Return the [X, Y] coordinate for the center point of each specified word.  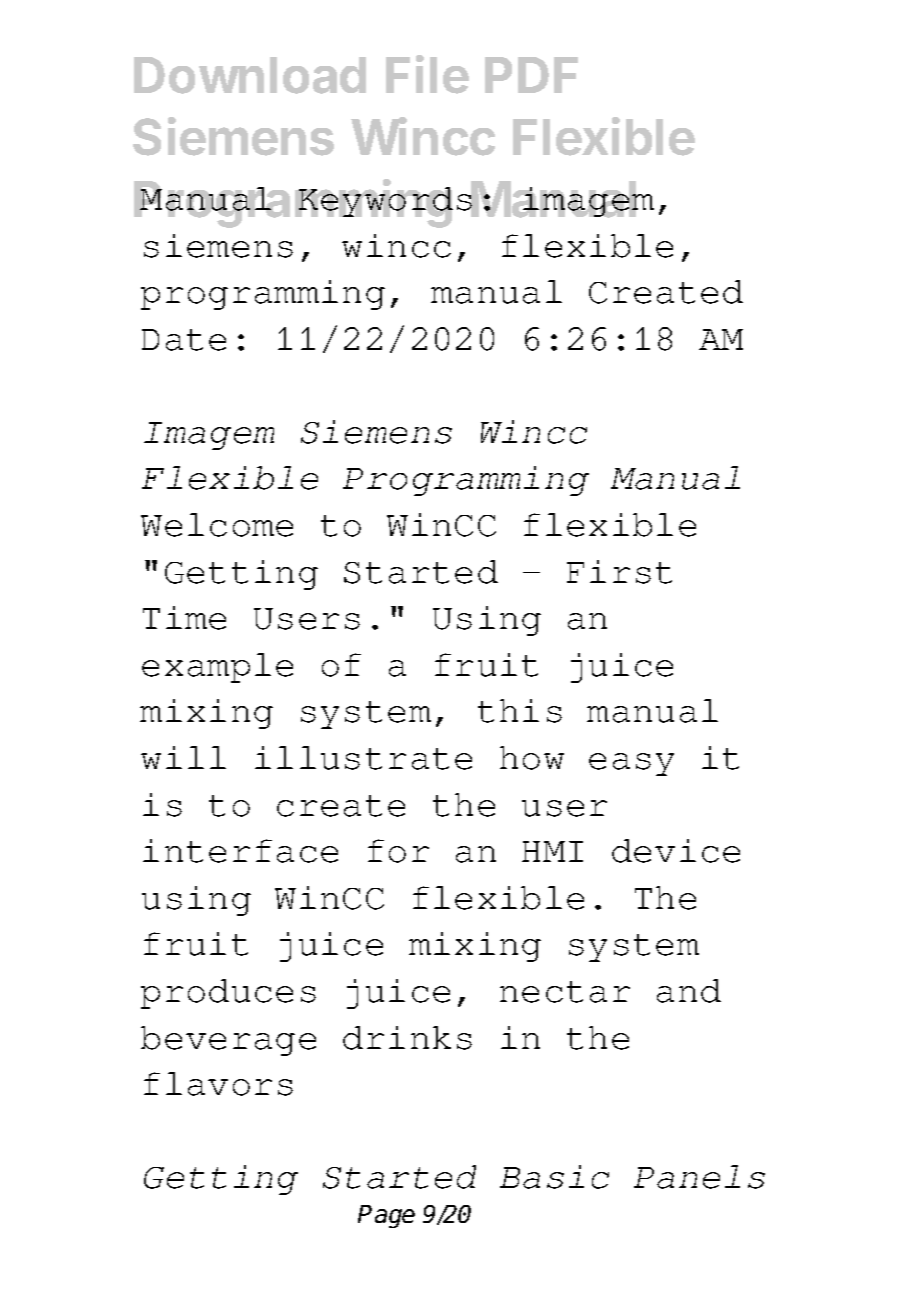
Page [386, 1216]
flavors [218, 1084]
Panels [699, 1177]
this [520, 711]
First [619, 572]
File [427, 74]
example [217, 668]
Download [250, 75]
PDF [531, 75]
